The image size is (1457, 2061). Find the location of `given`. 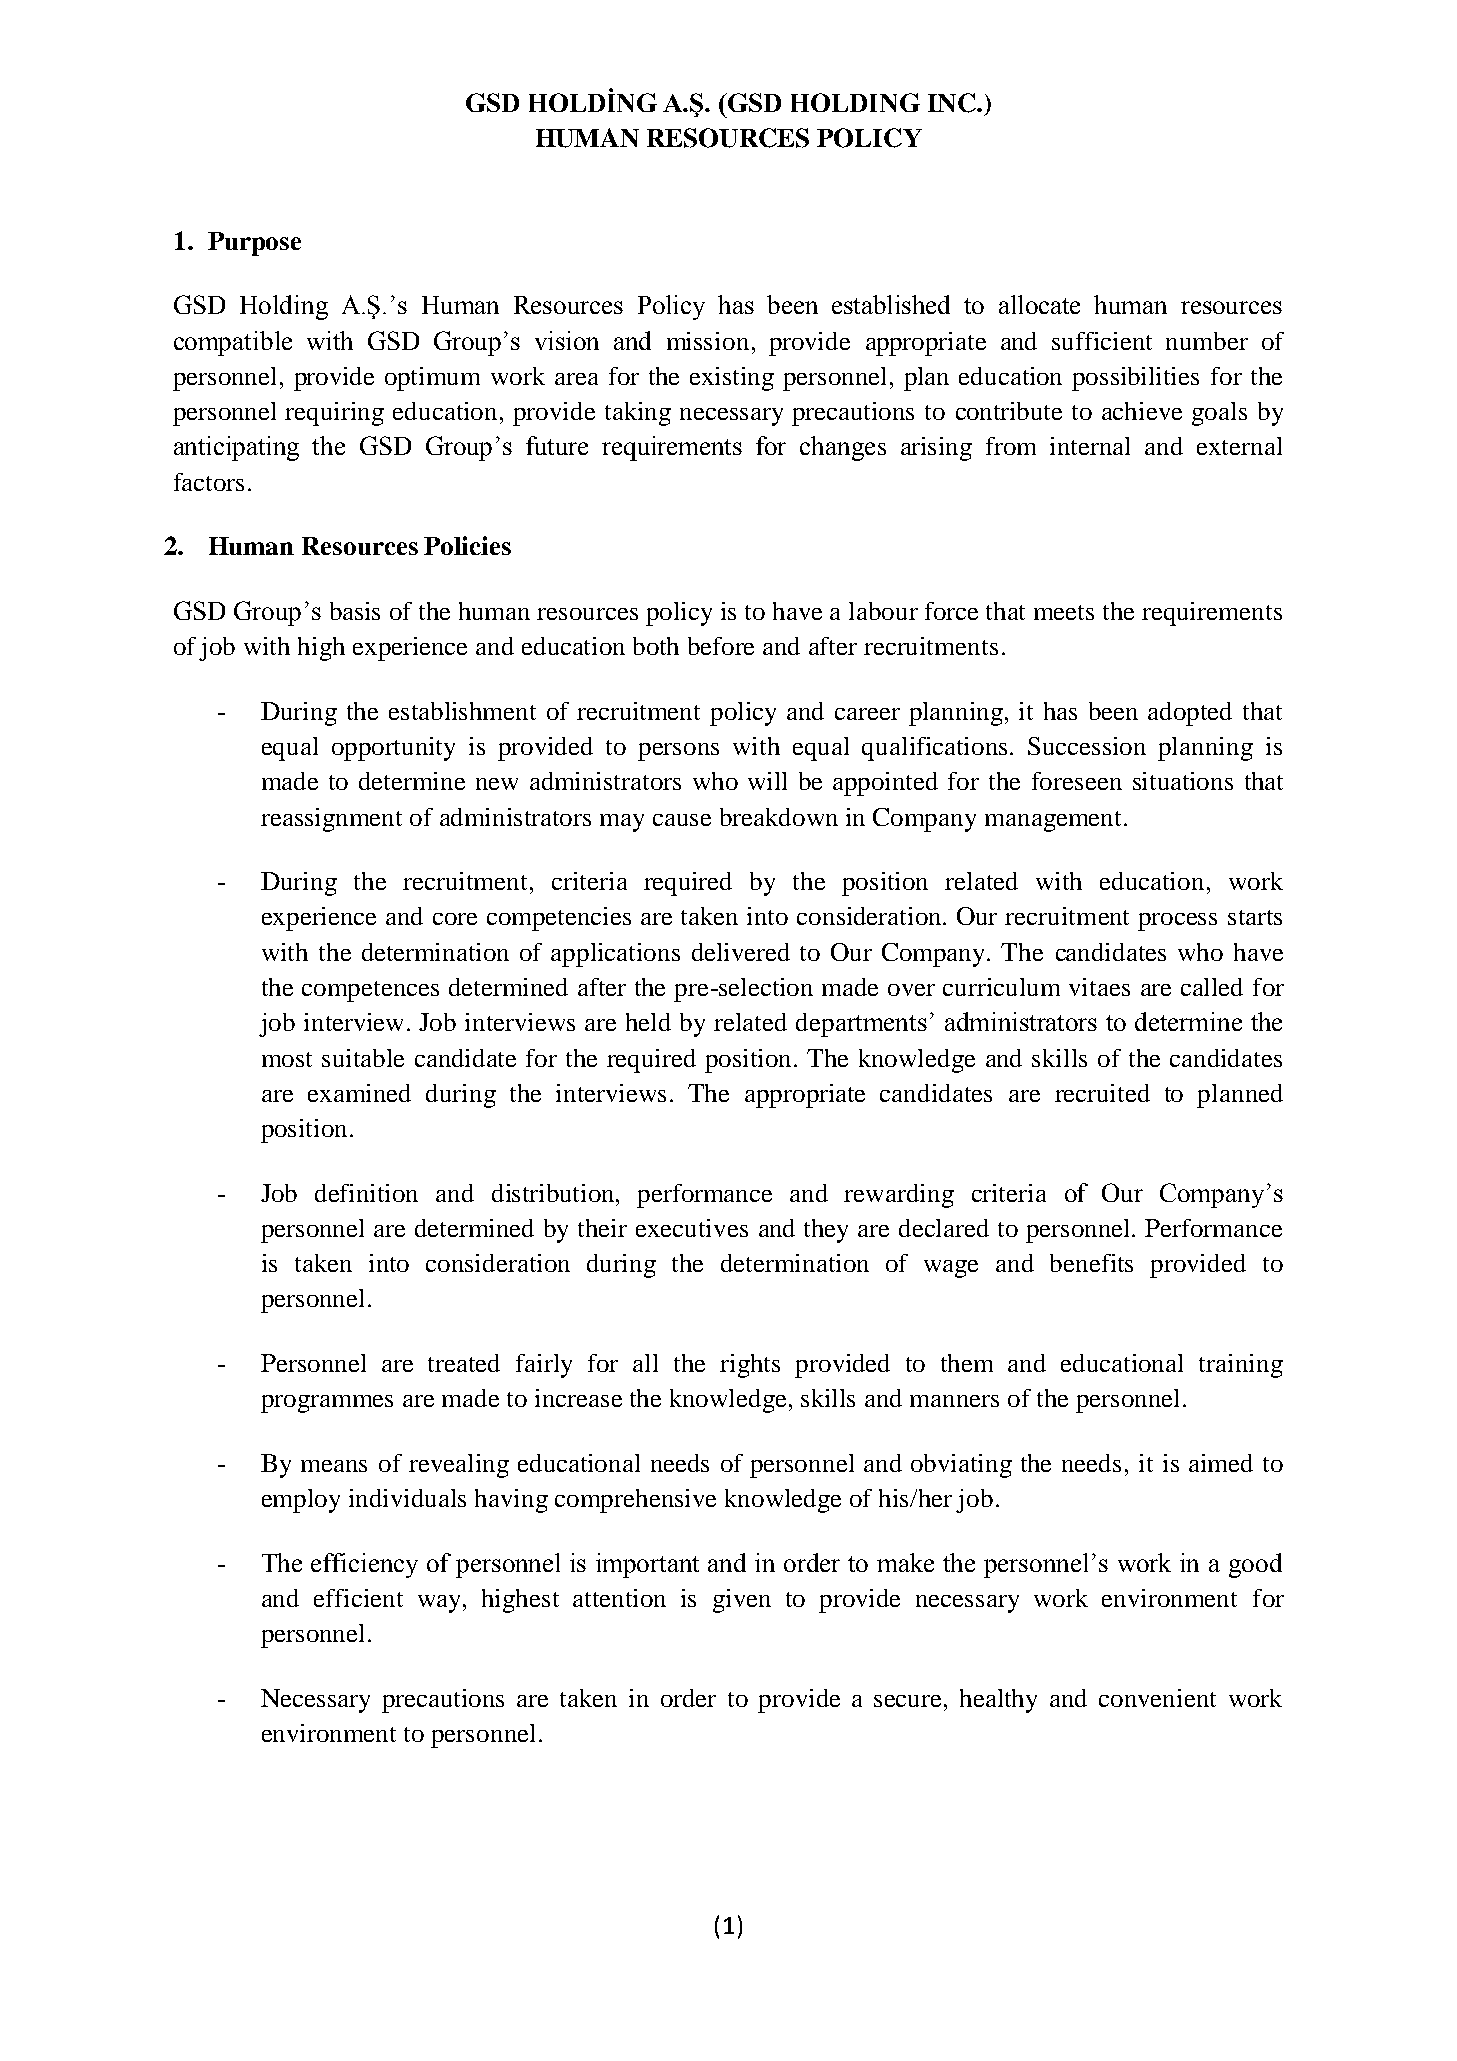

given is located at coordinates (742, 1601).
